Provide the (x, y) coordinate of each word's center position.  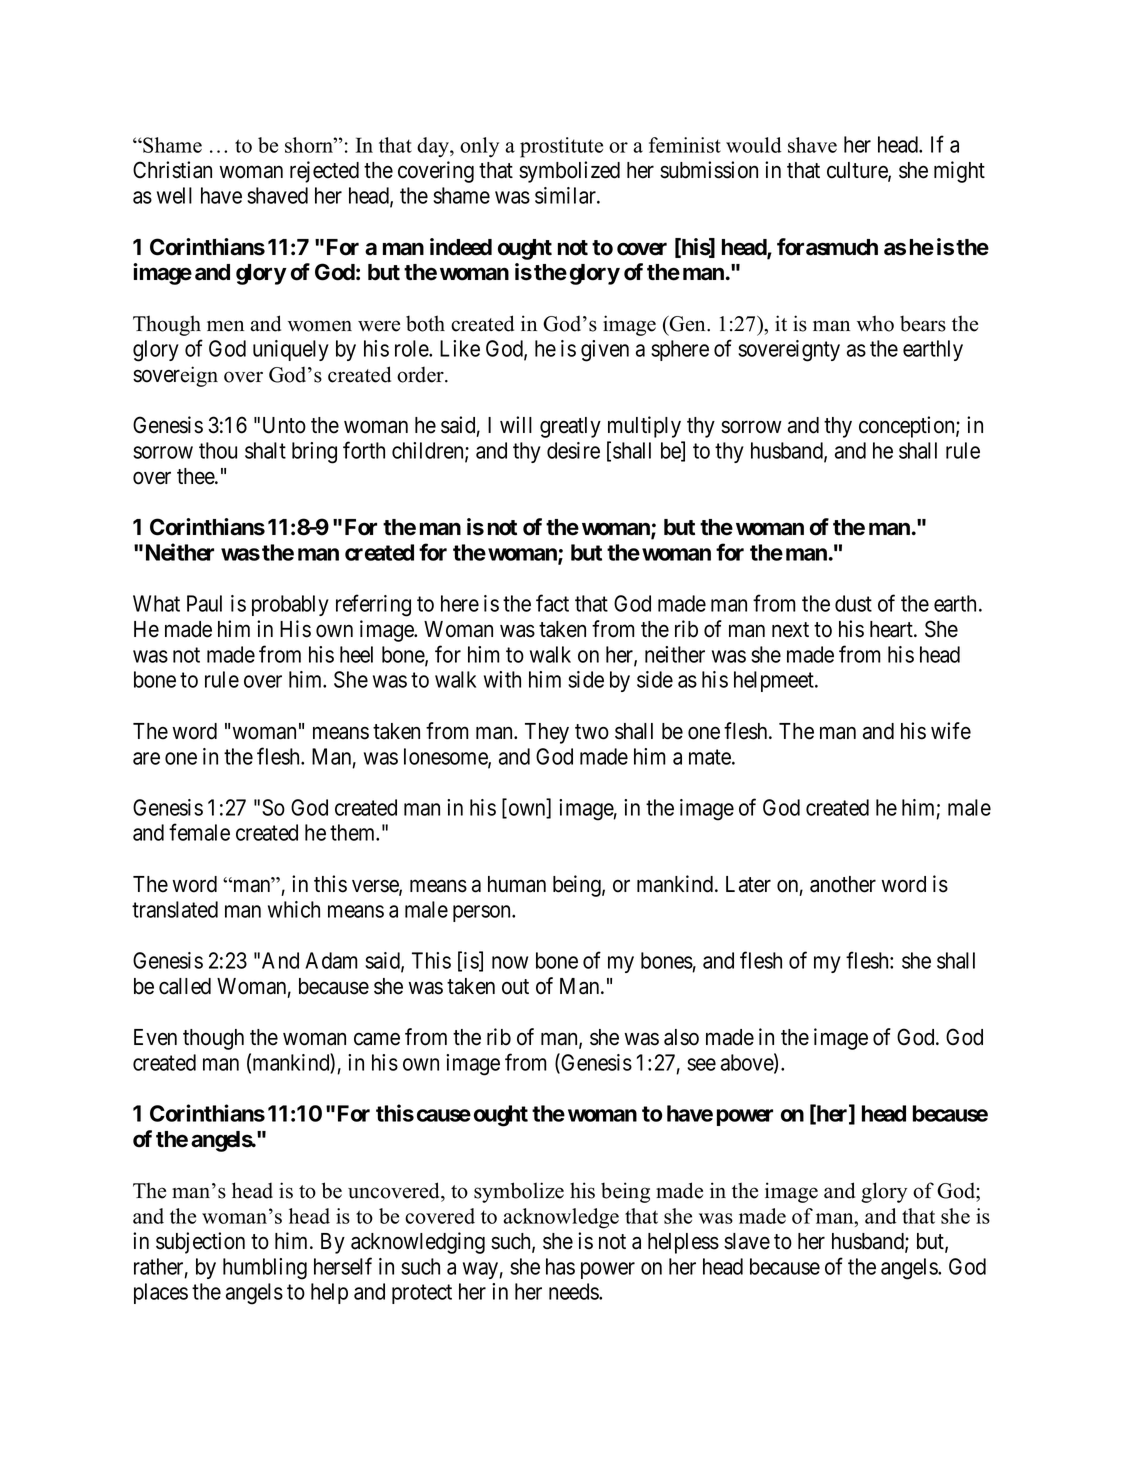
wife (951, 731)
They (547, 733)
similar (566, 195)
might (959, 172)
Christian (172, 170)
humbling (265, 1269)
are (146, 758)
